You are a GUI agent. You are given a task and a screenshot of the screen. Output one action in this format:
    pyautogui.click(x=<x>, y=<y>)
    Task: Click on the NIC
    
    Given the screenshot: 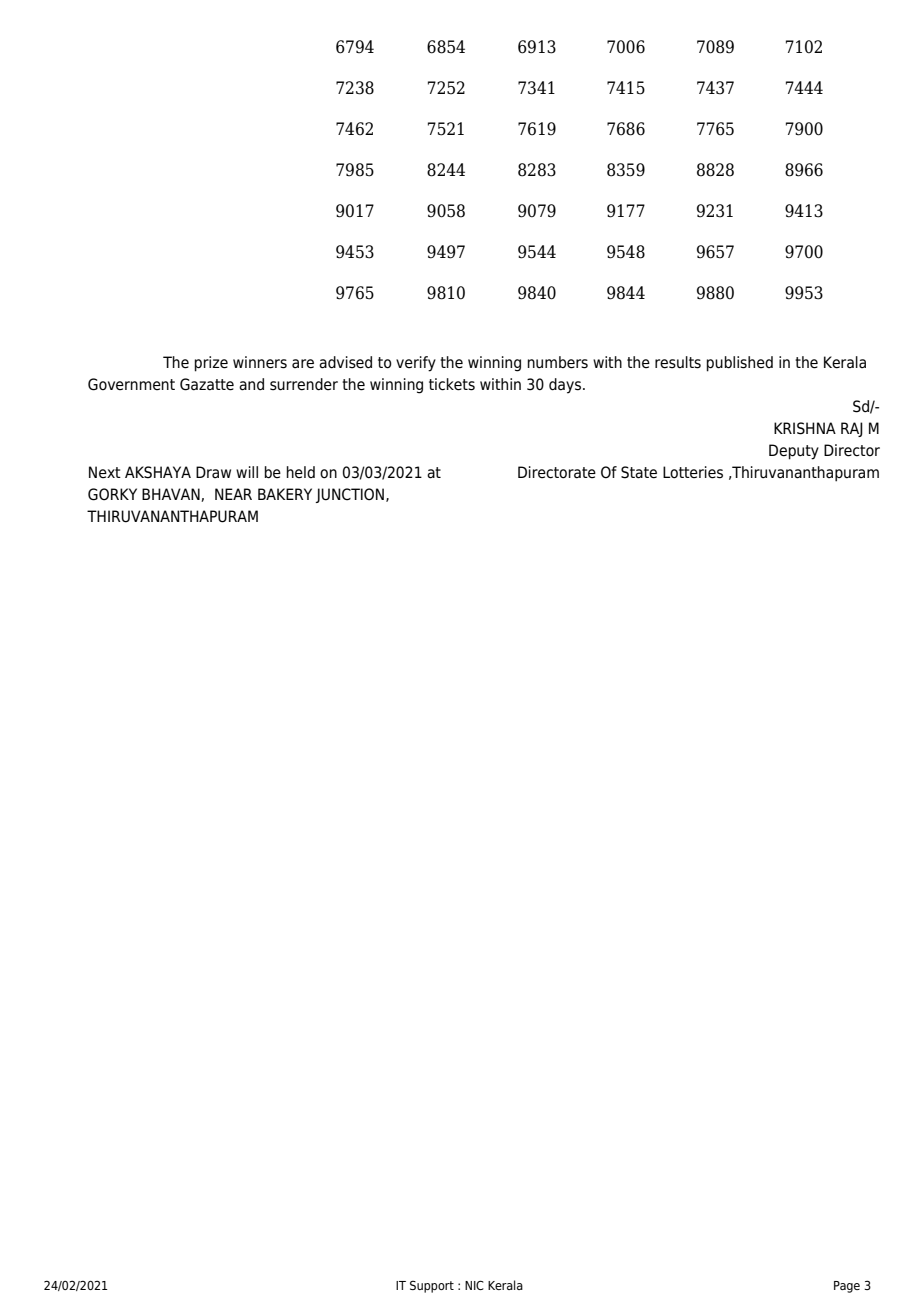 What is the action you would take?
    pyautogui.click(x=474, y=1285)
